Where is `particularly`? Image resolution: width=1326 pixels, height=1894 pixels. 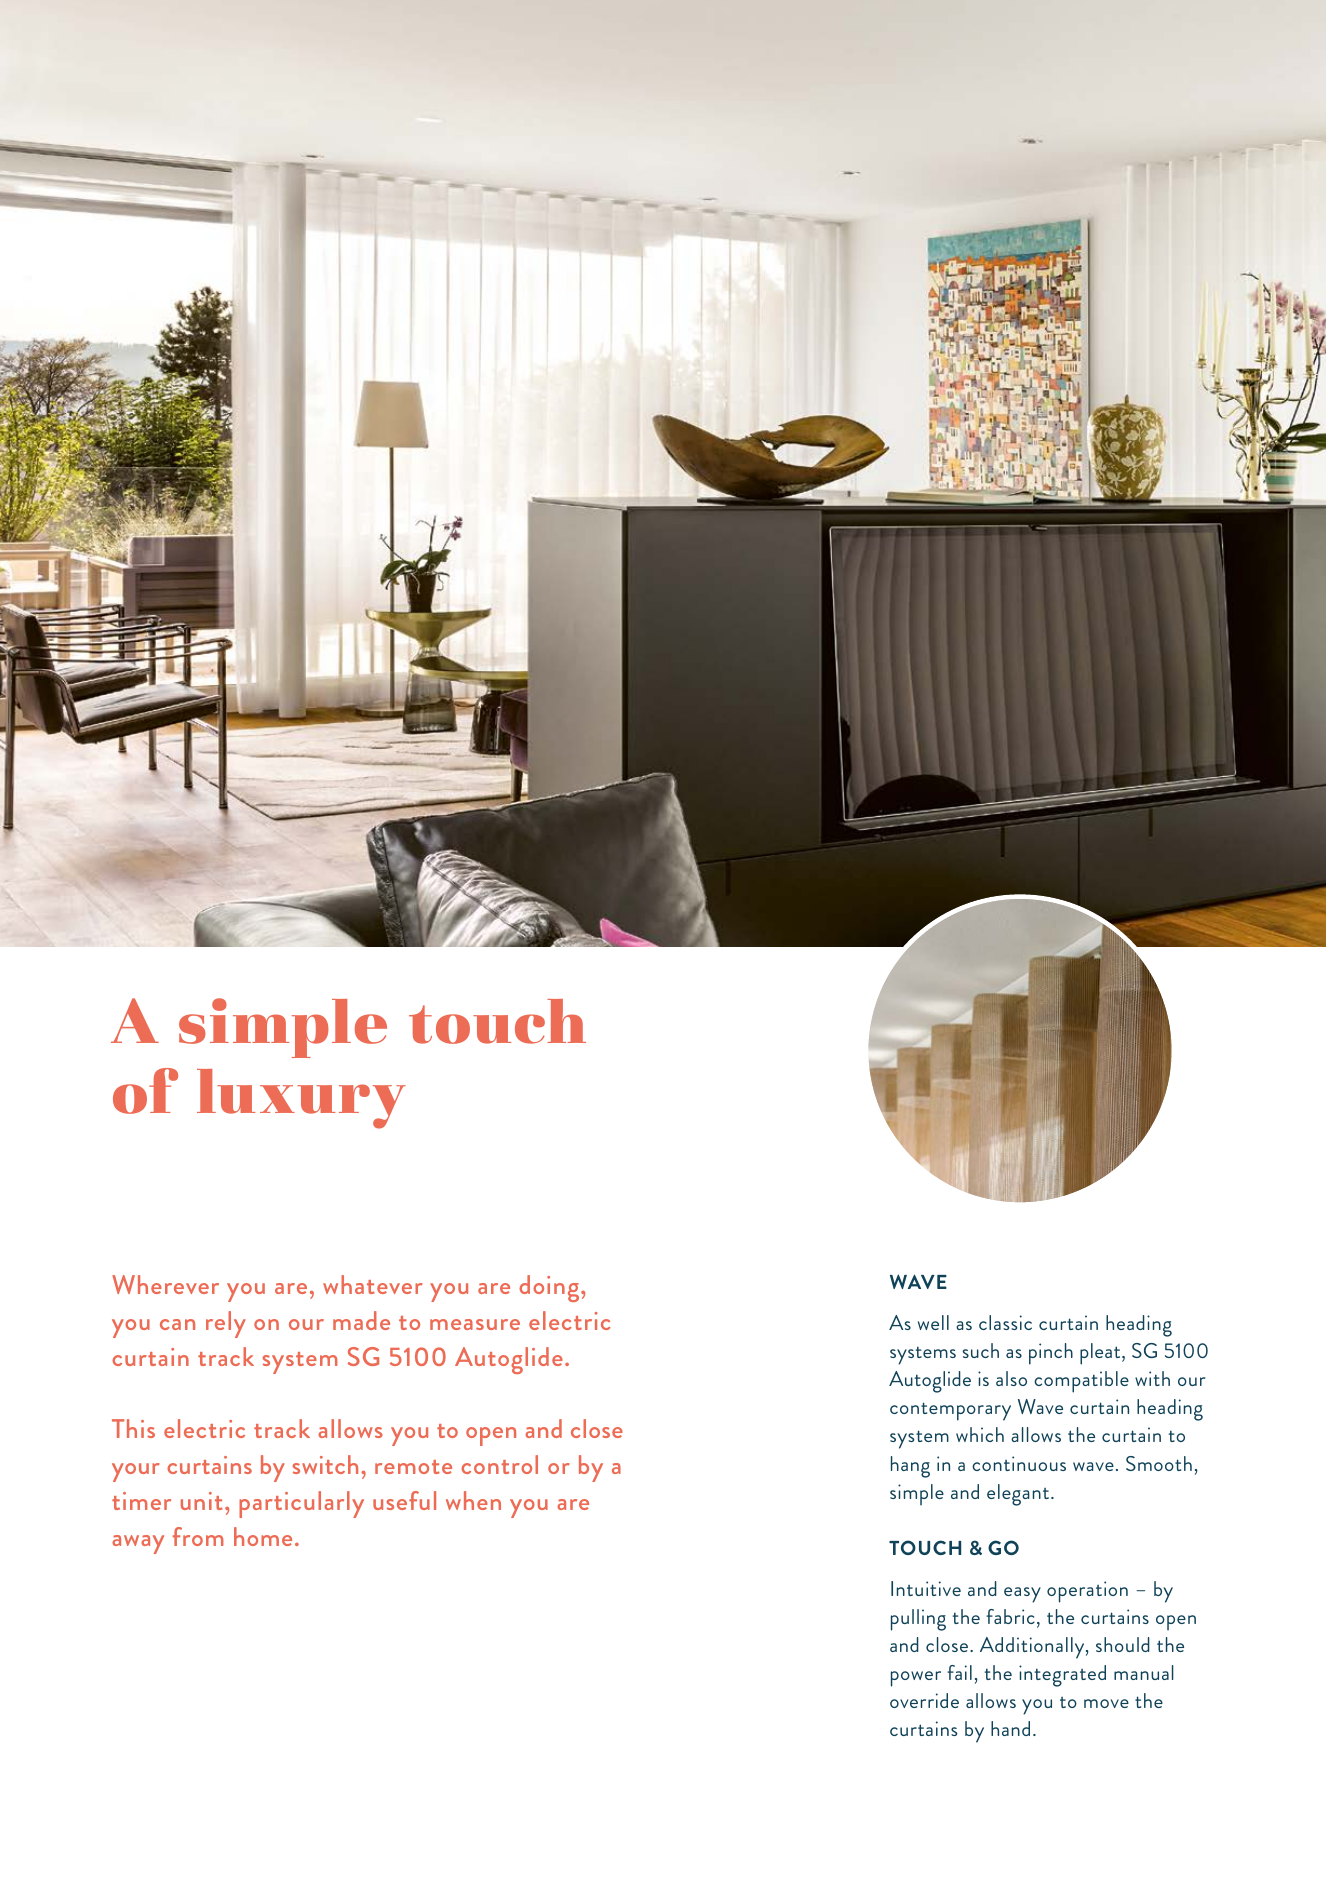 particularly is located at coordinates (301, 1504).
